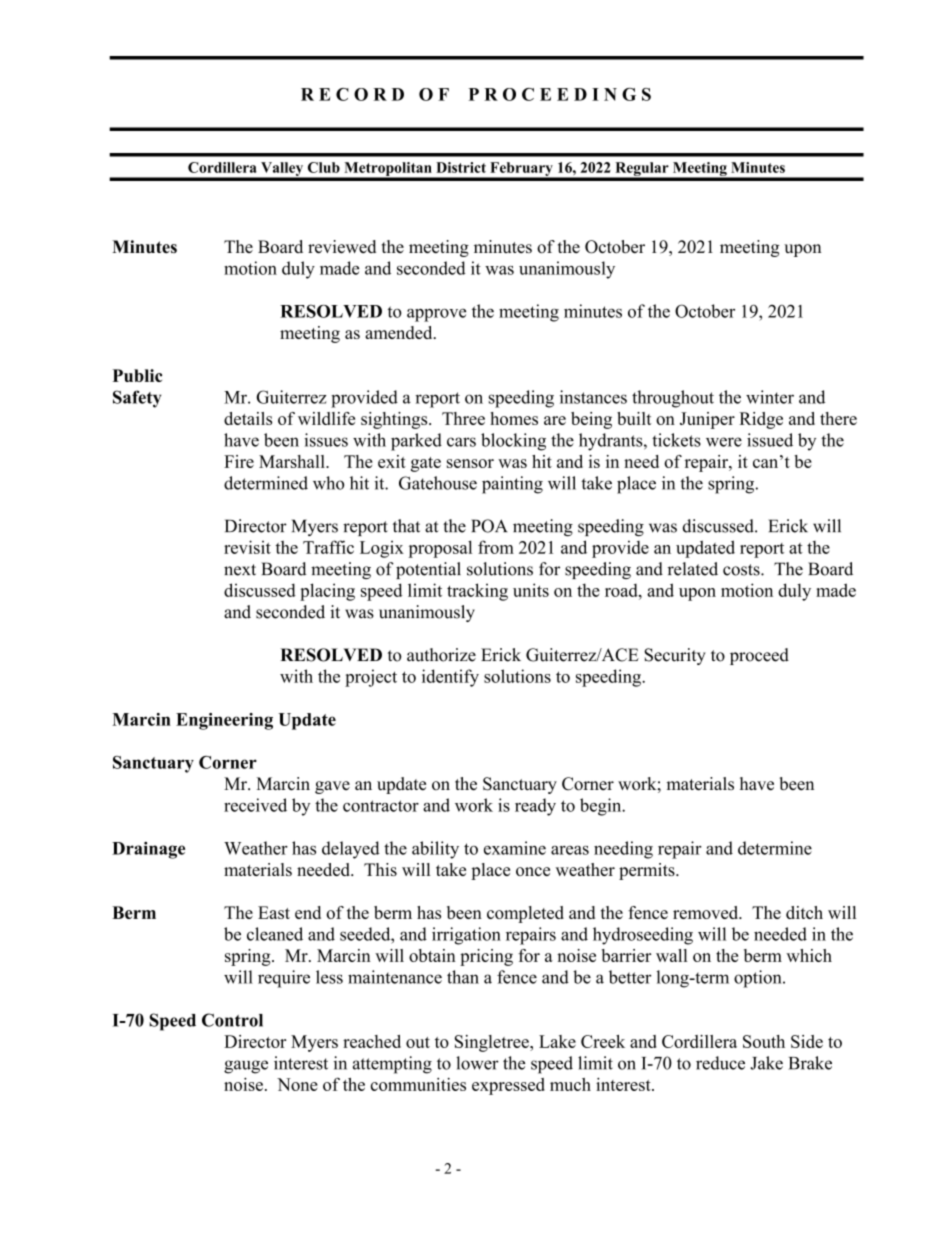 The height and width of the screenshot is (1233, 952). What do you see at coordinates (648, 871) in the screenshot?
I see `permits` at bounding box center [648, 871].
